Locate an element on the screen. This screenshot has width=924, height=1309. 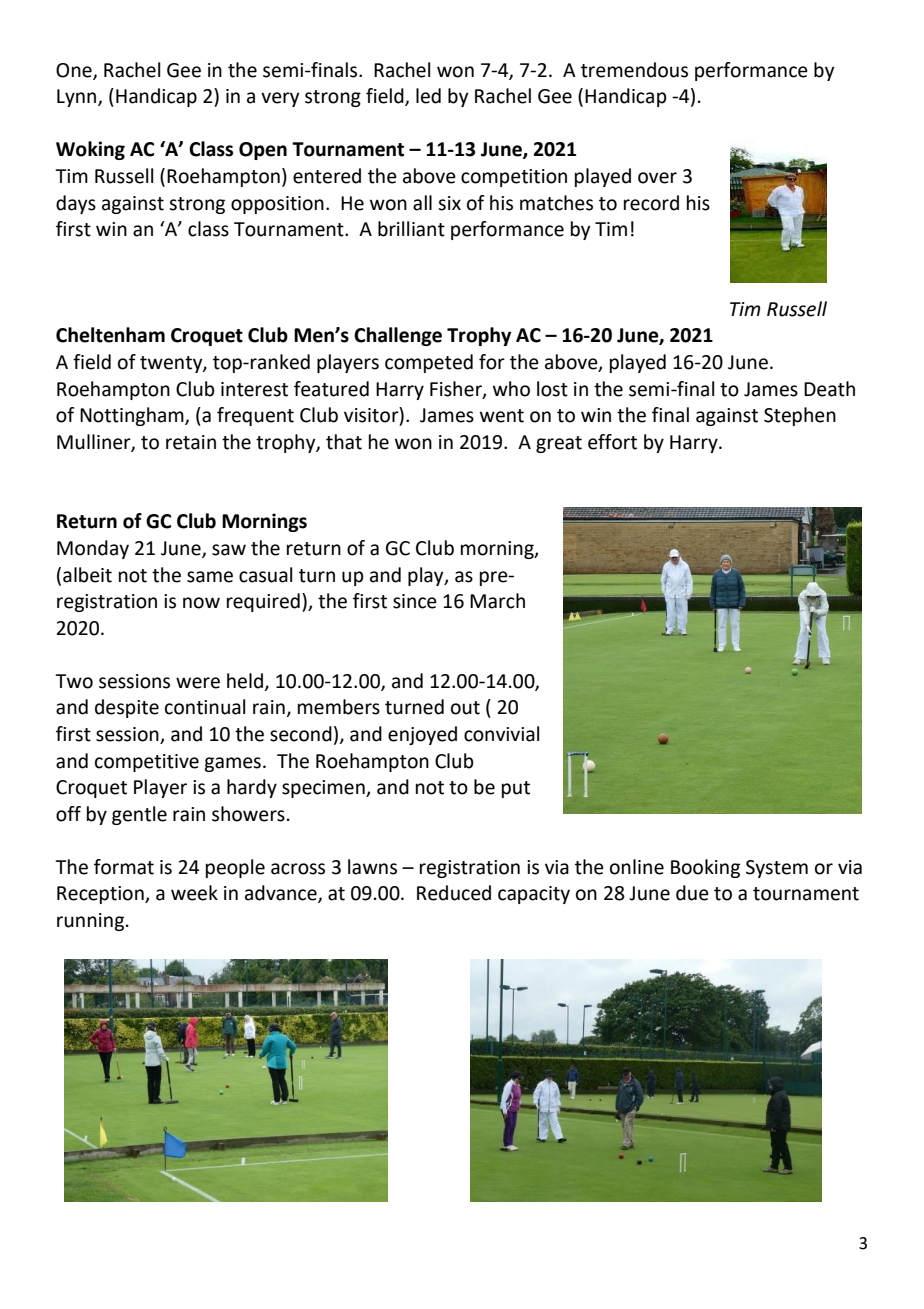
Stephen is located at coordinates (800, 416).
